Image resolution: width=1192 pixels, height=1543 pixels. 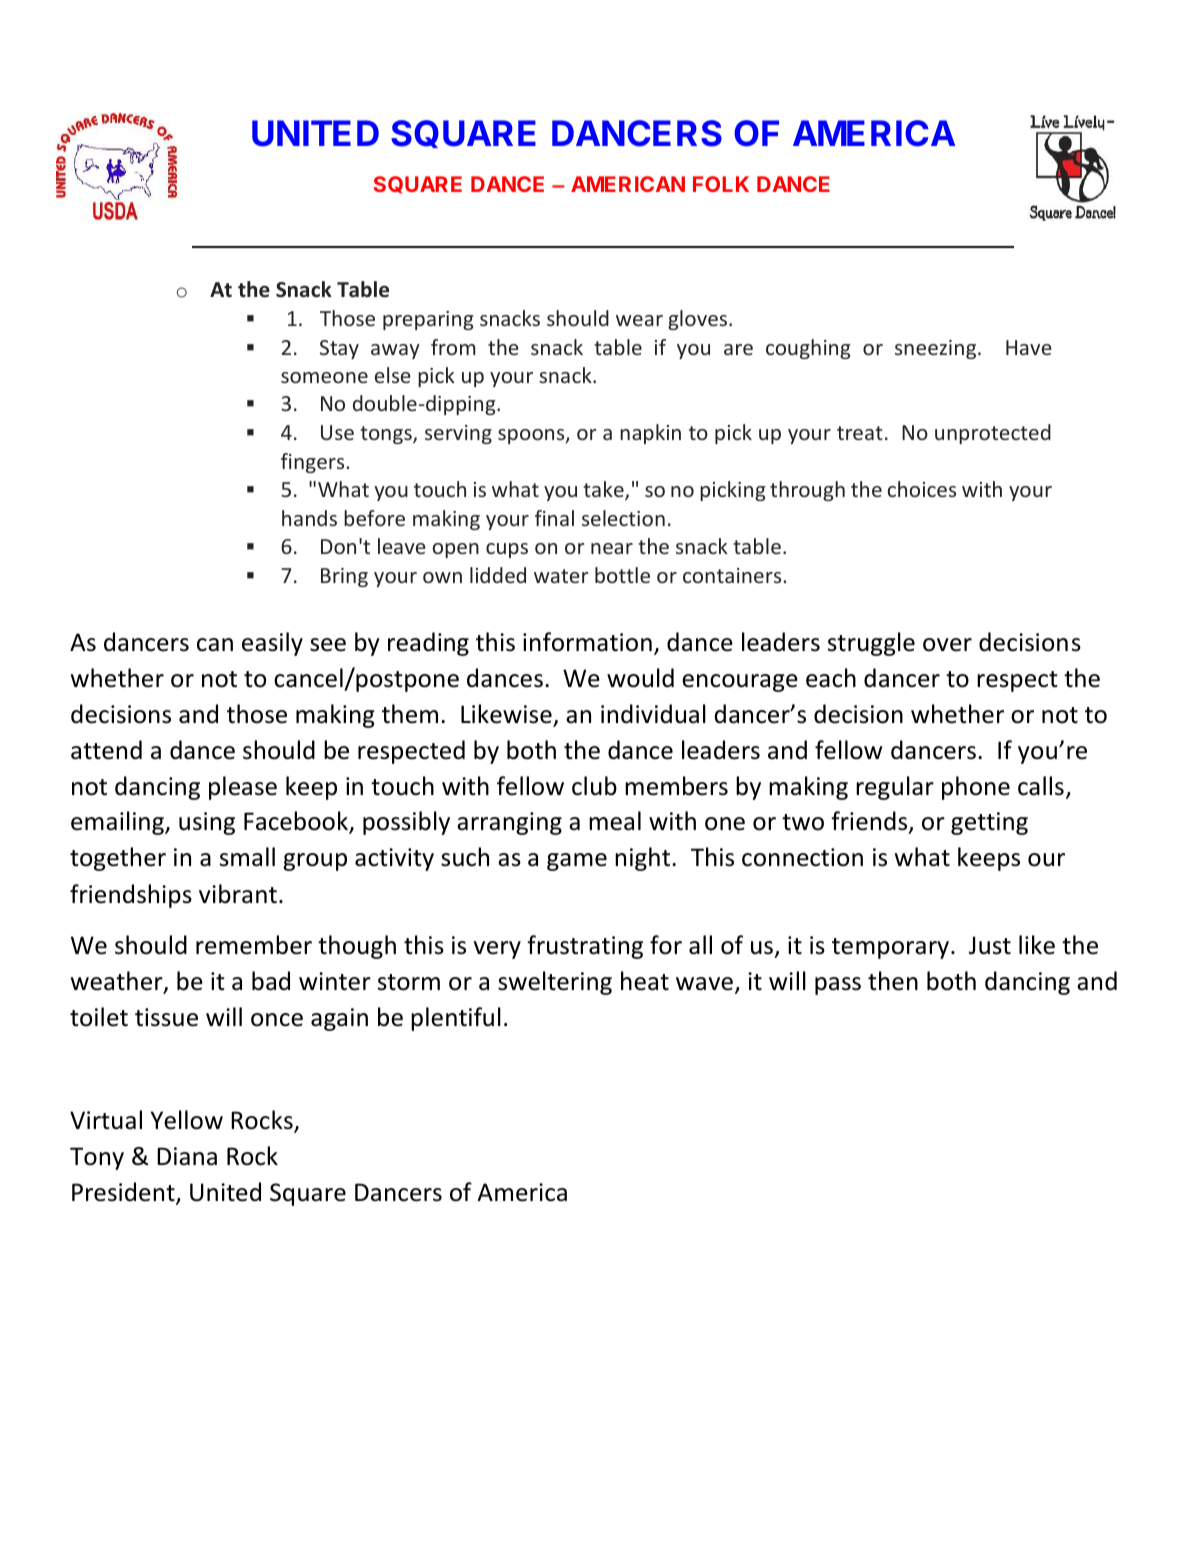 What do you see at coordinates (947, 645) in the screenshot?
I see `over` at bounding box center [947, 645].
